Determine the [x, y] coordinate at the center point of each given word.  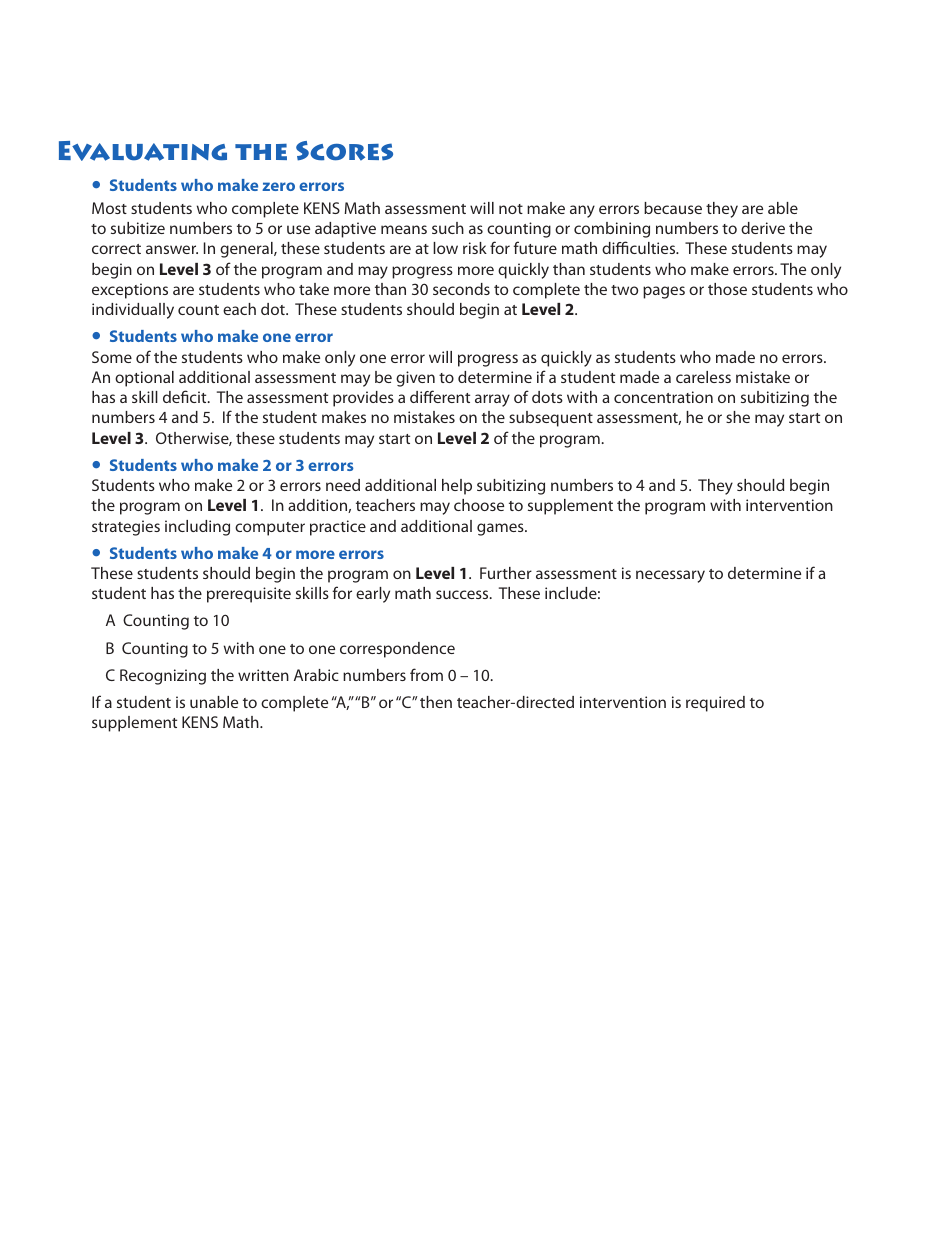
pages [664, 292]
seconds [461, 289]
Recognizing [163, 677]
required [715, 704]
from [426, 674]
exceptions [130, 291]
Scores [344, 151]
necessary [670, 576]
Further [506, 573]
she [738, 417]
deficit [186, 396]
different [440, 396]
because [673, 208]
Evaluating [143, 151]
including [197, 528]
